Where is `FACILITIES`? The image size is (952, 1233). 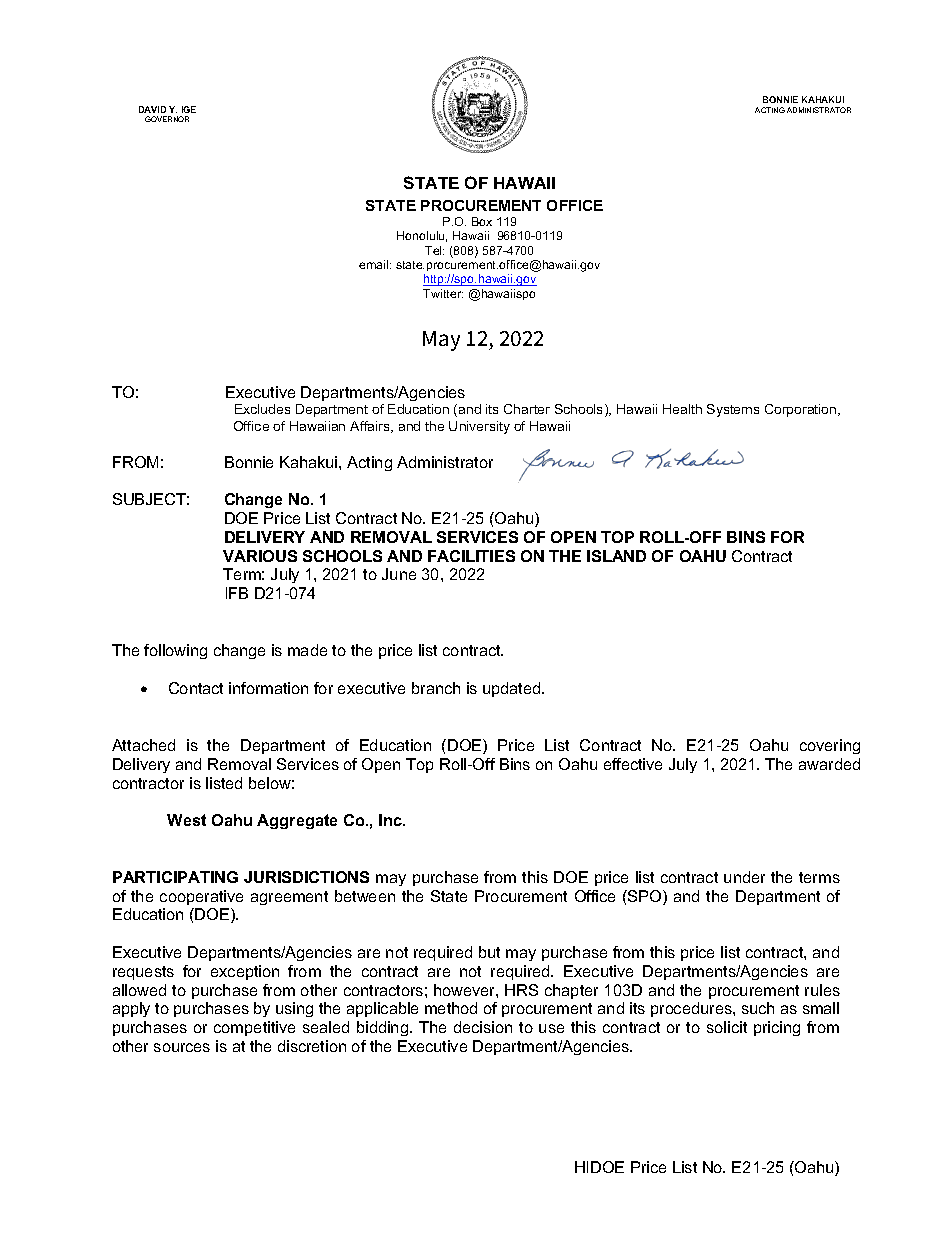 FACILITIES is located at coordinates (471, 556).
